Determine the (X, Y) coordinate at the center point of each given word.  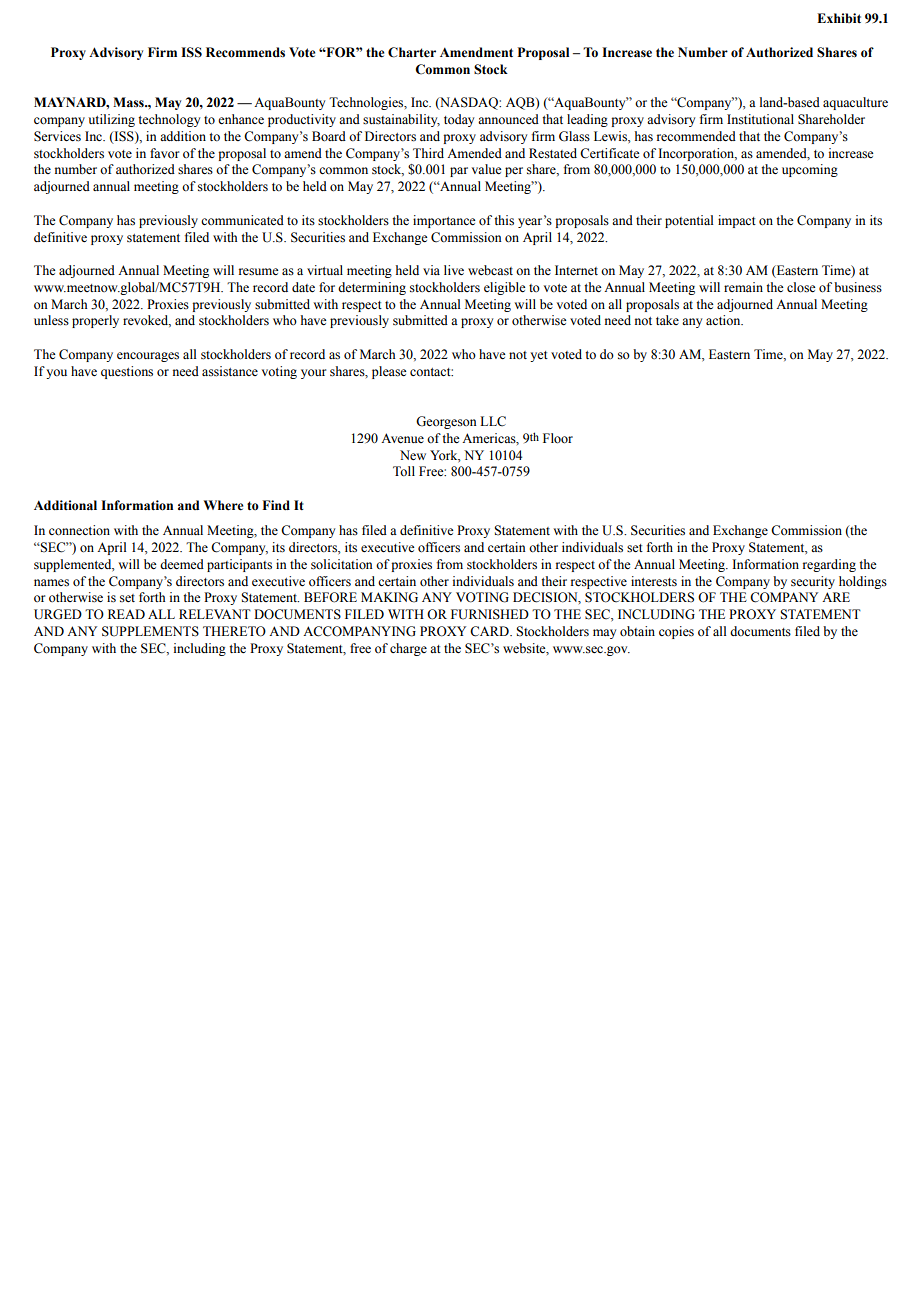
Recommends (245, 52)
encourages (148, 357)
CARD (490, 631)
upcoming (810, 170)
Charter (412, 52)
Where (223, 505)
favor (164, 153)
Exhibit (839, 18)
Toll (404, 471)
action (724, 320)
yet (539, 356)
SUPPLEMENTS (150, 631)
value (487, 169)
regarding (829, 565)
